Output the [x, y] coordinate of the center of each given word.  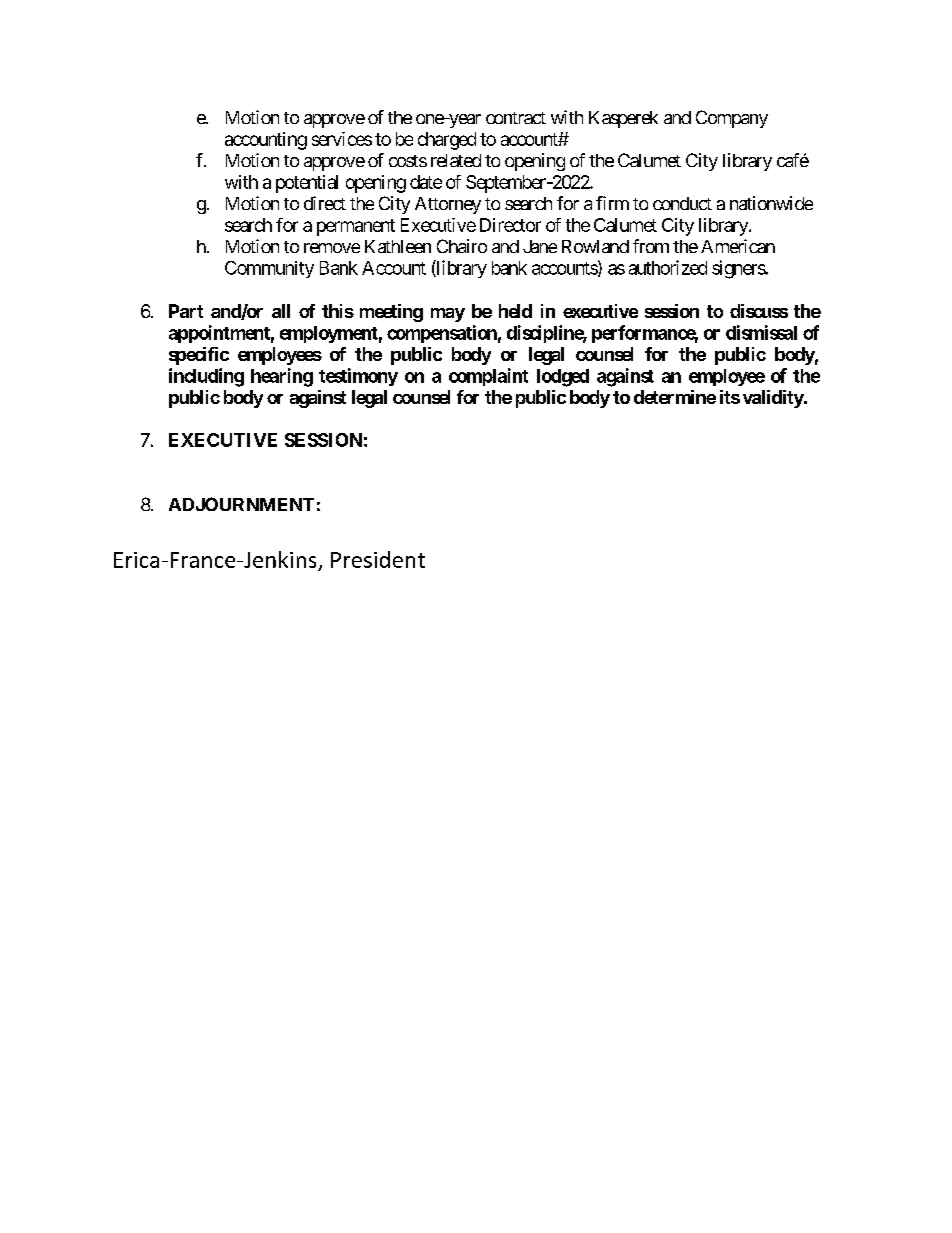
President [378, 559]
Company [732, 119]
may [448, 315]
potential [307, 184]
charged [447, 141]
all [281, 311]
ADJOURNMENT [241, 504]
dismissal [761, 332]
